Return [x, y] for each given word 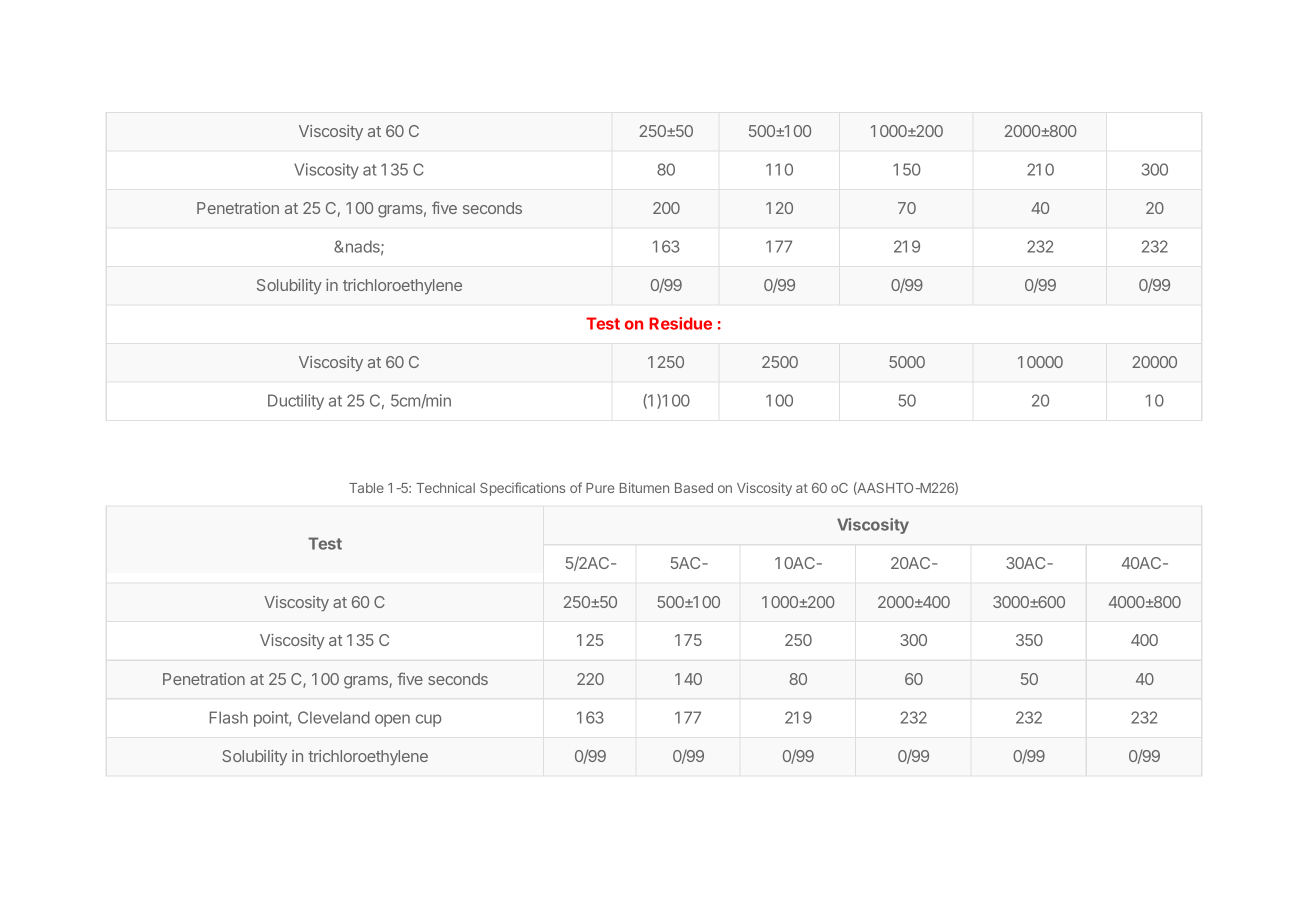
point [272, 719]
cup [428, 720]
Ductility [296, 402]
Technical [445, 487]
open [392, 720]
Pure [600, 488]
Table [366, 488]
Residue [680, 323]
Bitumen [644, 487]
